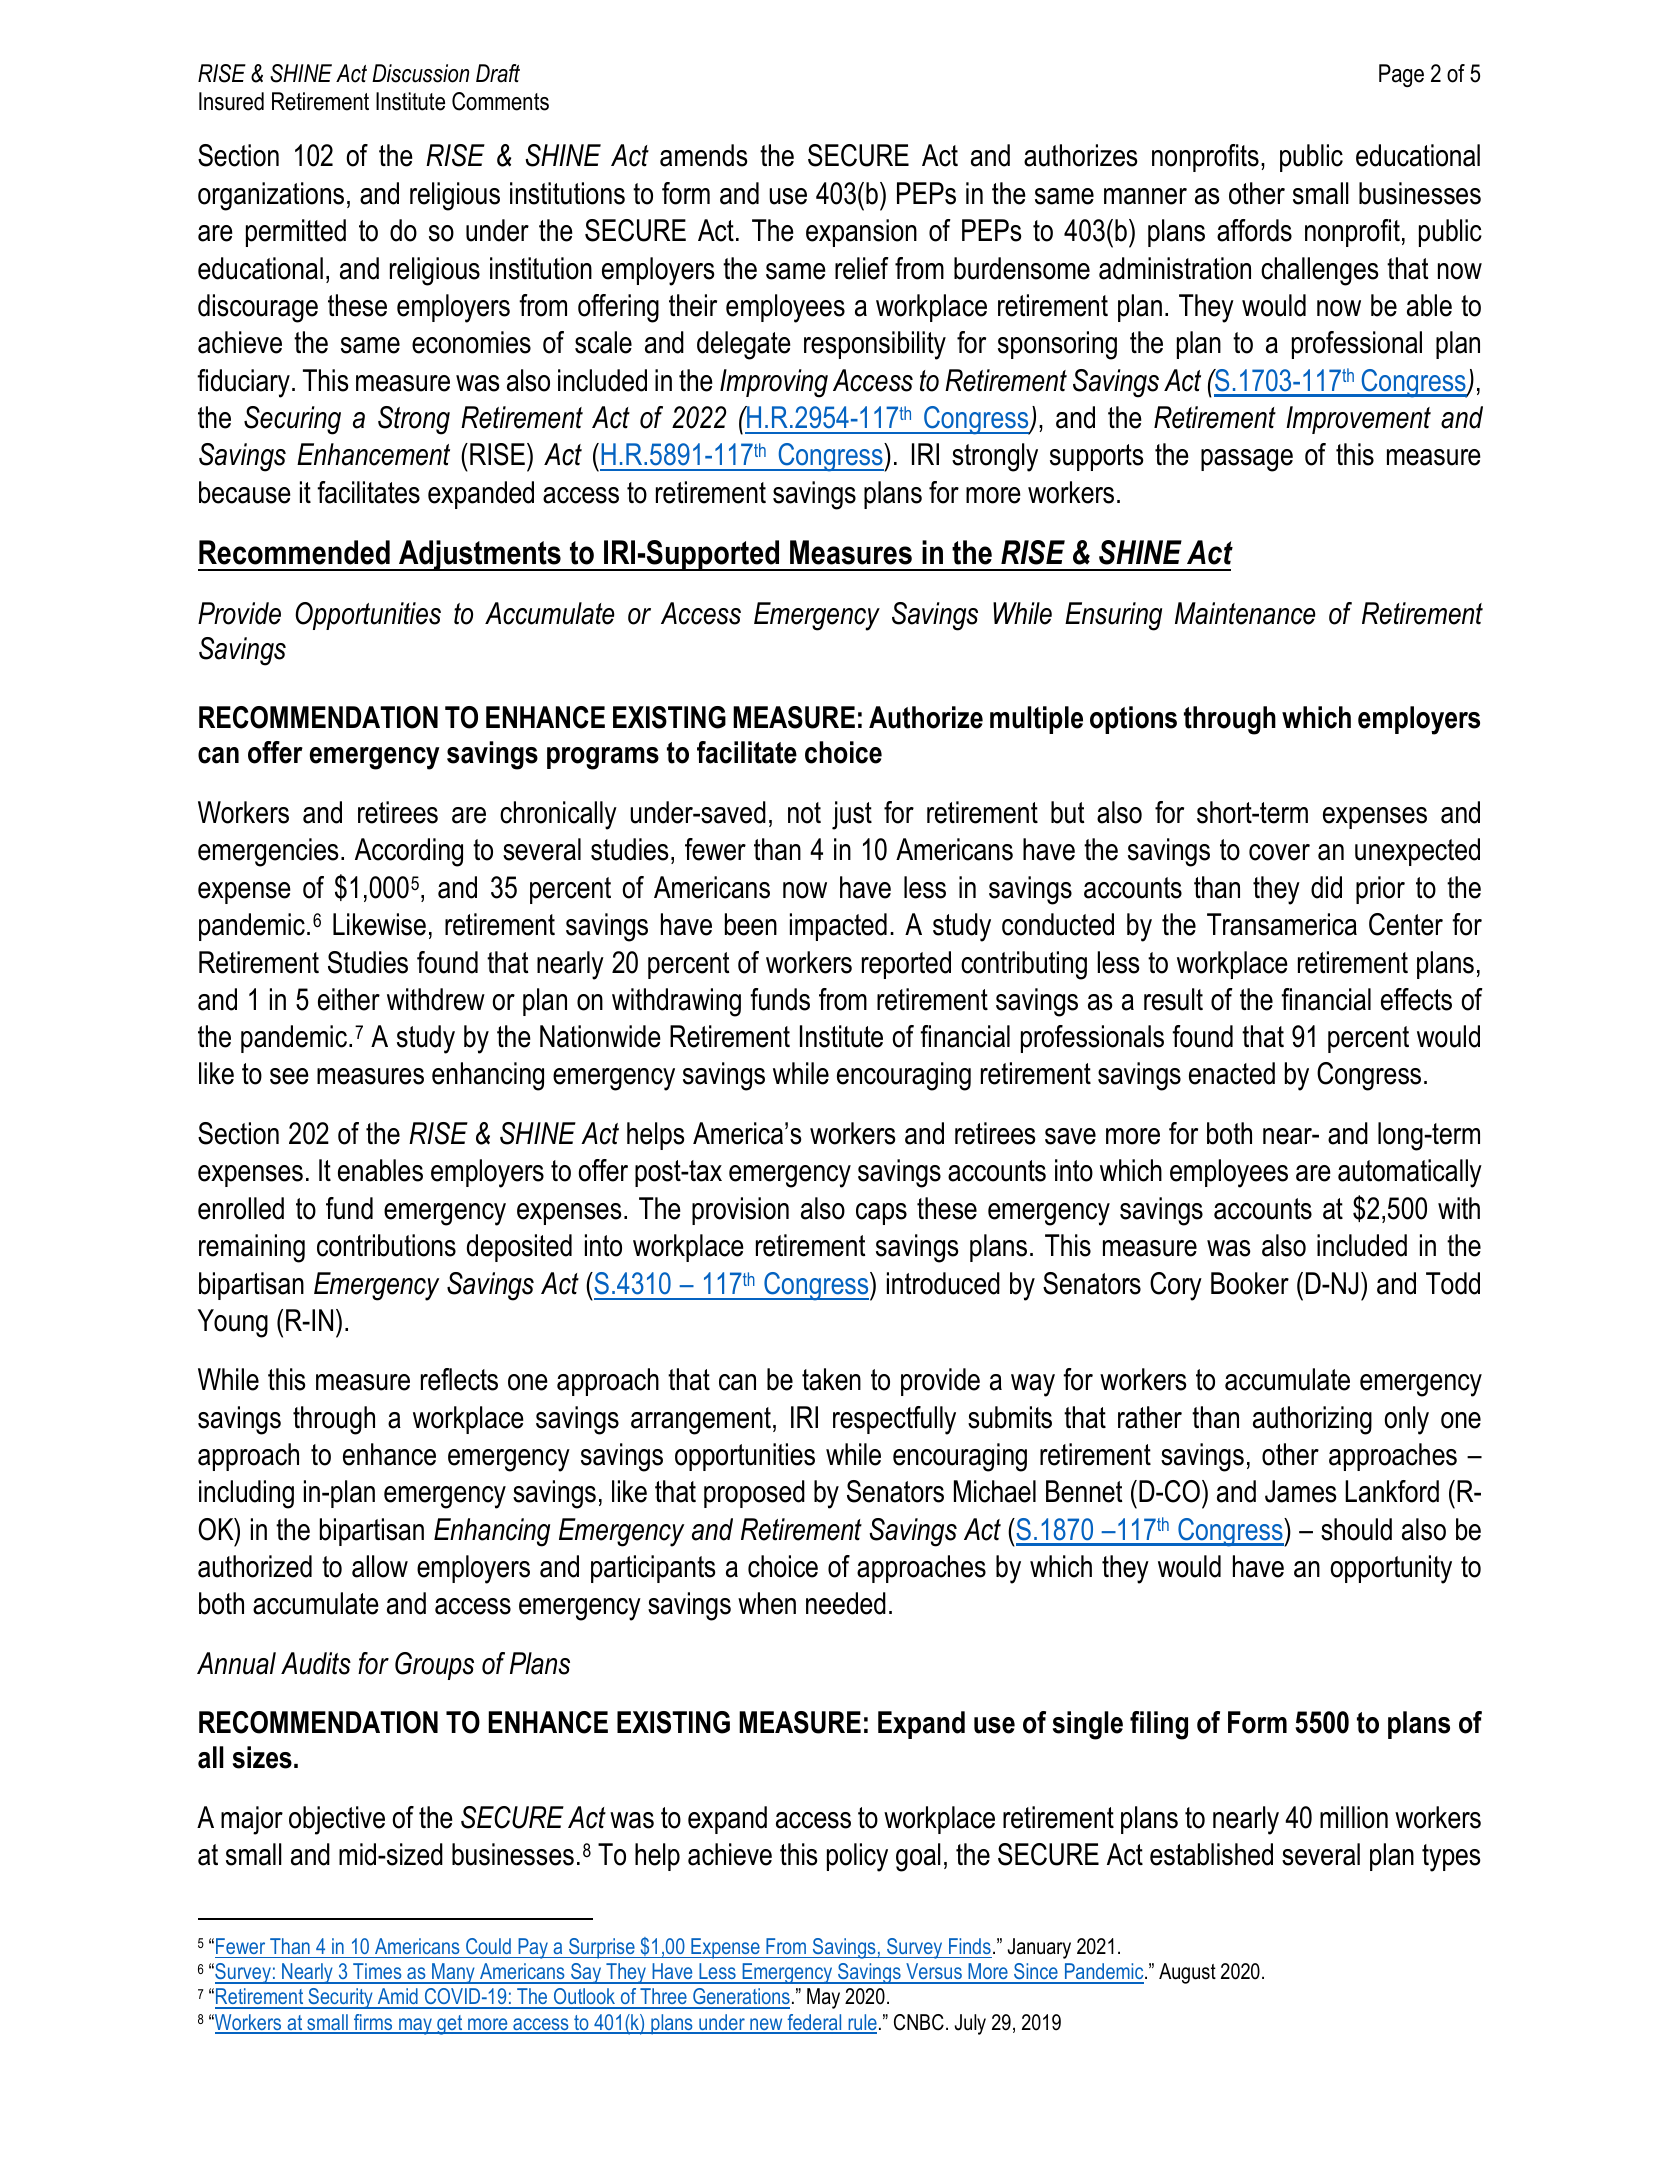 The width and height of the screenshot is (1679, 2173). Describe the element at coordinates (380, 1566) in the screenshot. I see `allow` at that location.
